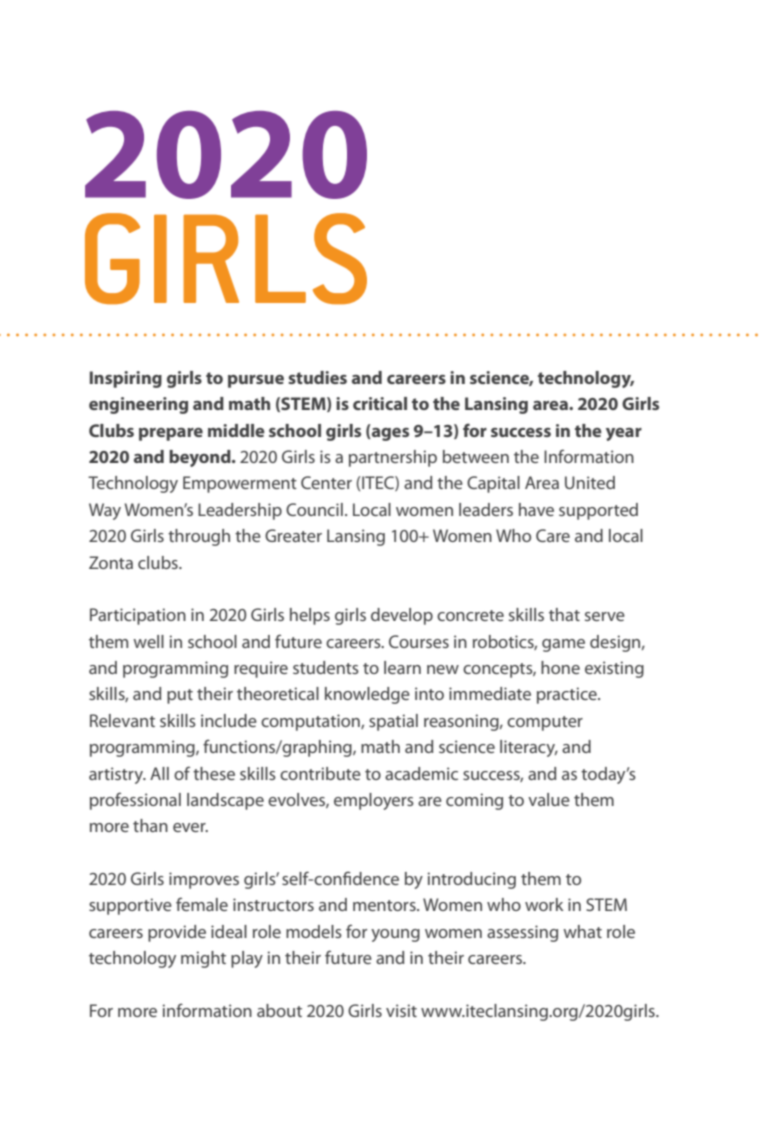  I want to click on through, so click(199, 537).
